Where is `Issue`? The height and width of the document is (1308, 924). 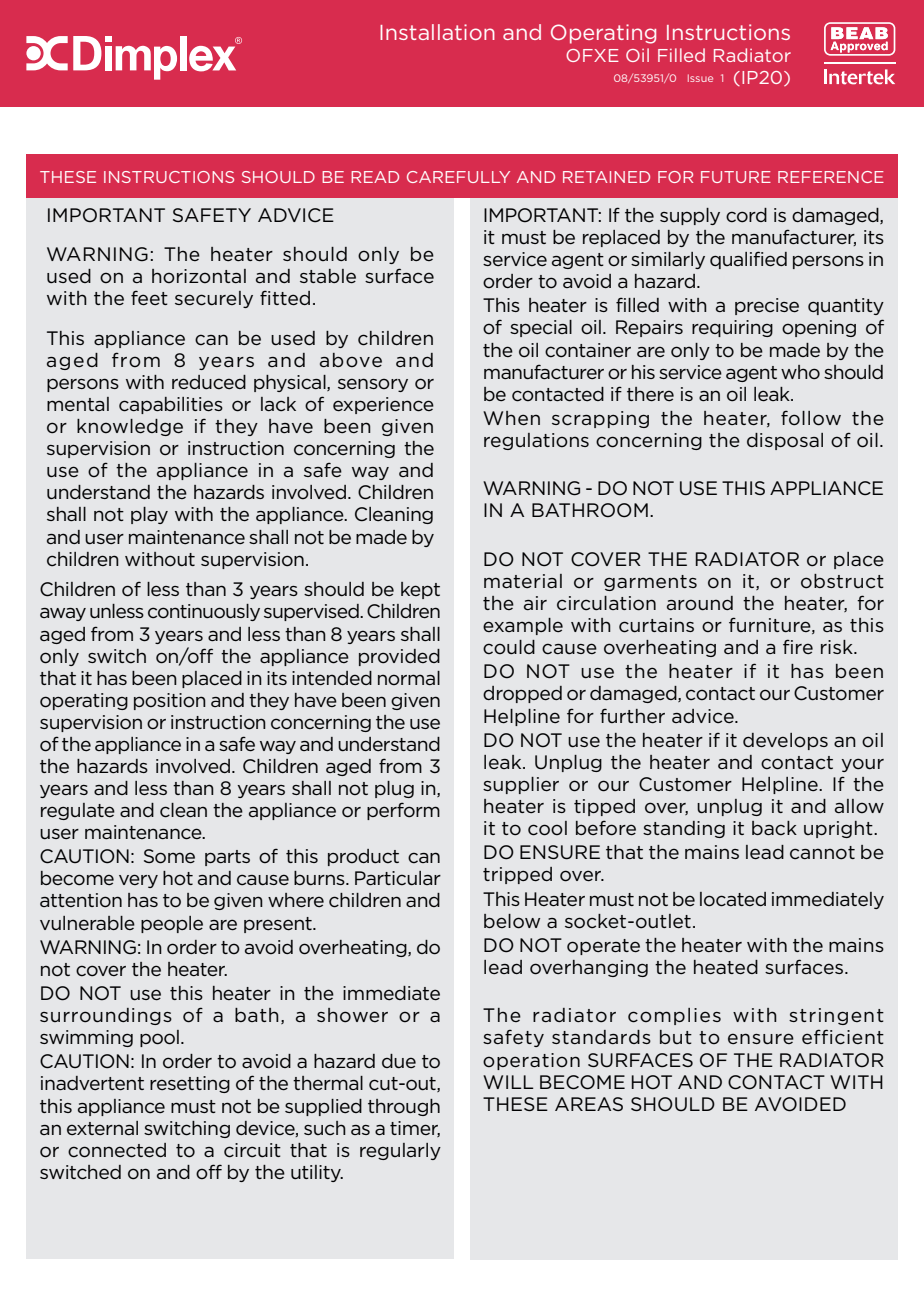 Issue is located at coordinates (700, 78).
